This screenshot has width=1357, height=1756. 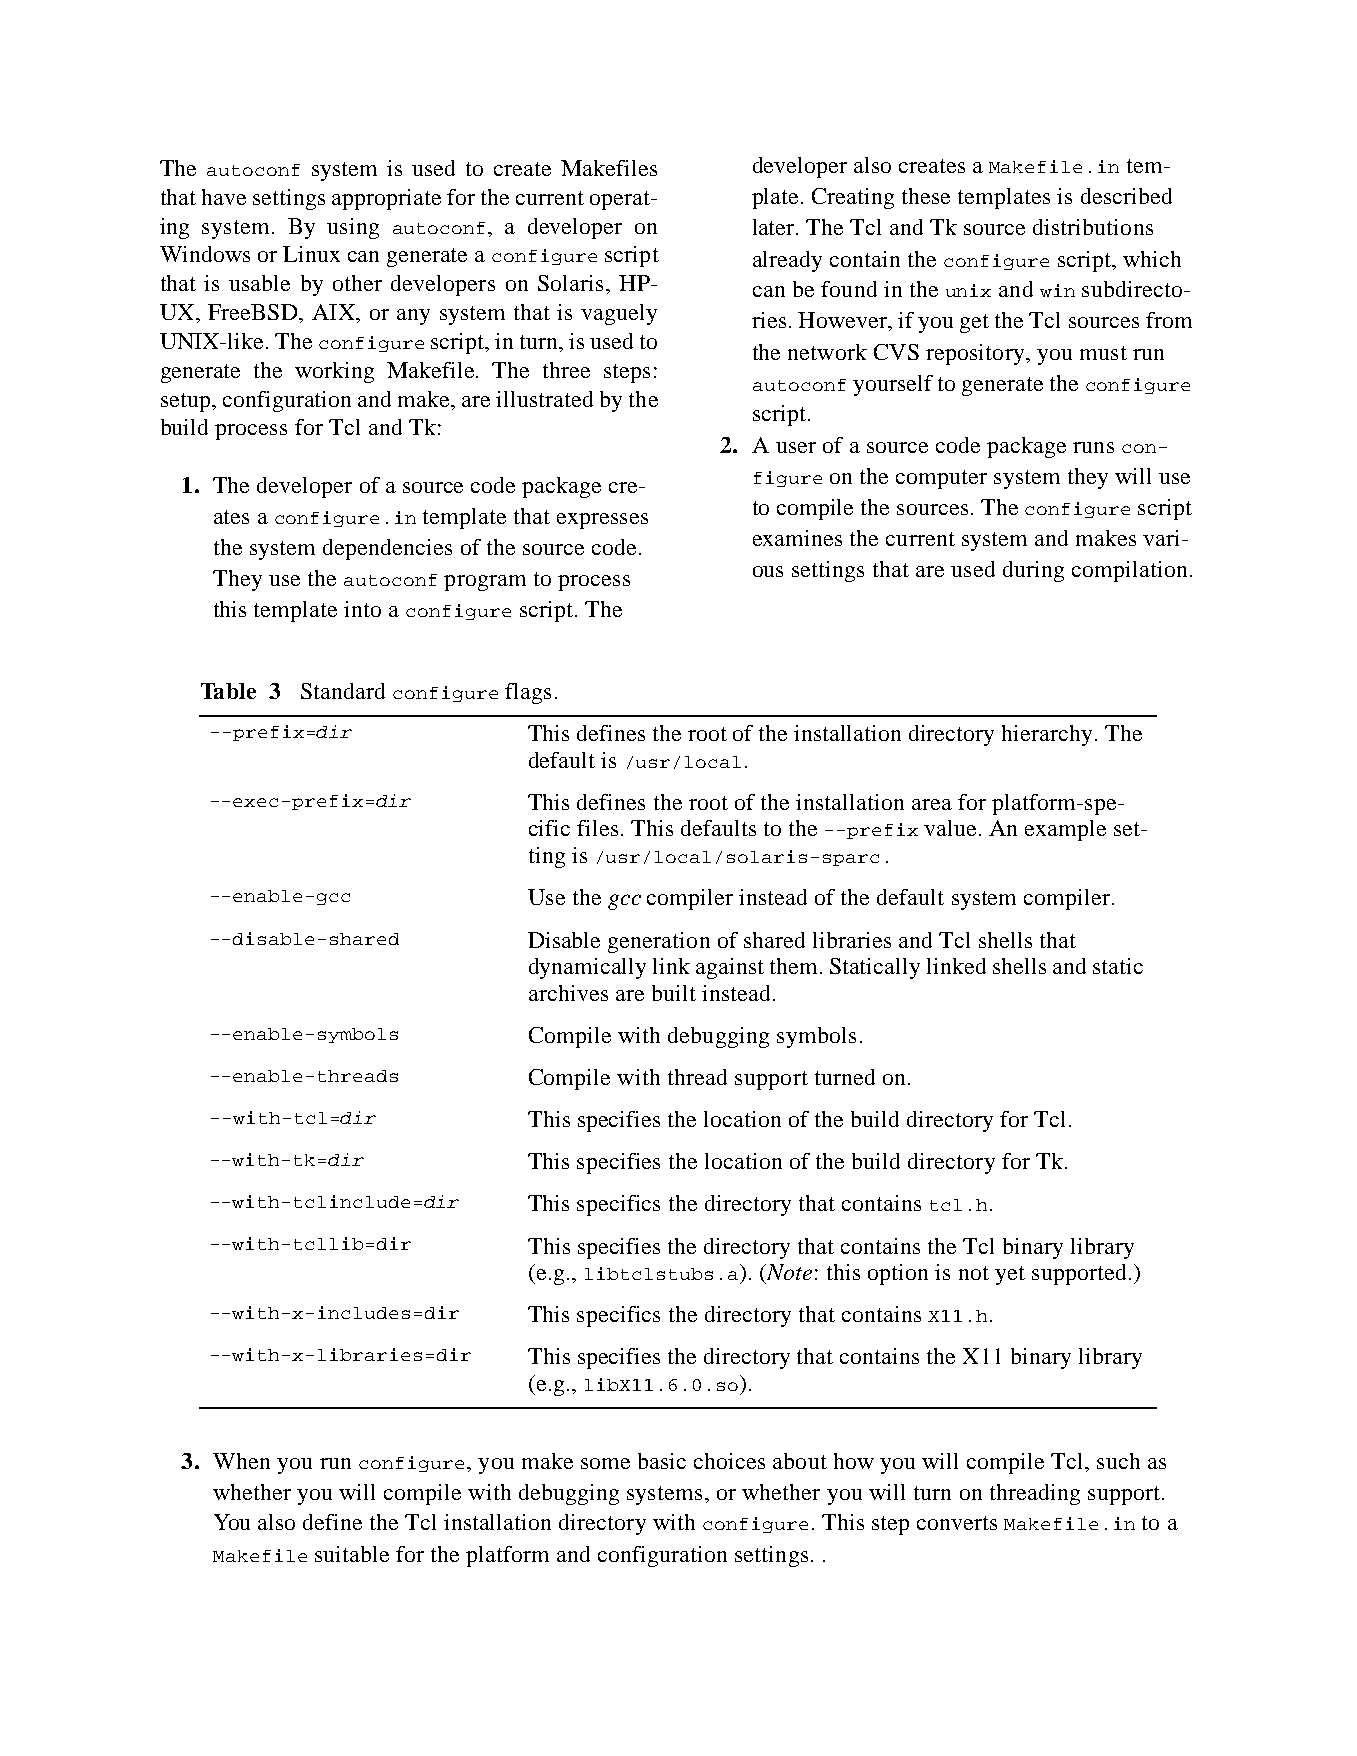 I want to click on built, so click(x=674, y=993).
